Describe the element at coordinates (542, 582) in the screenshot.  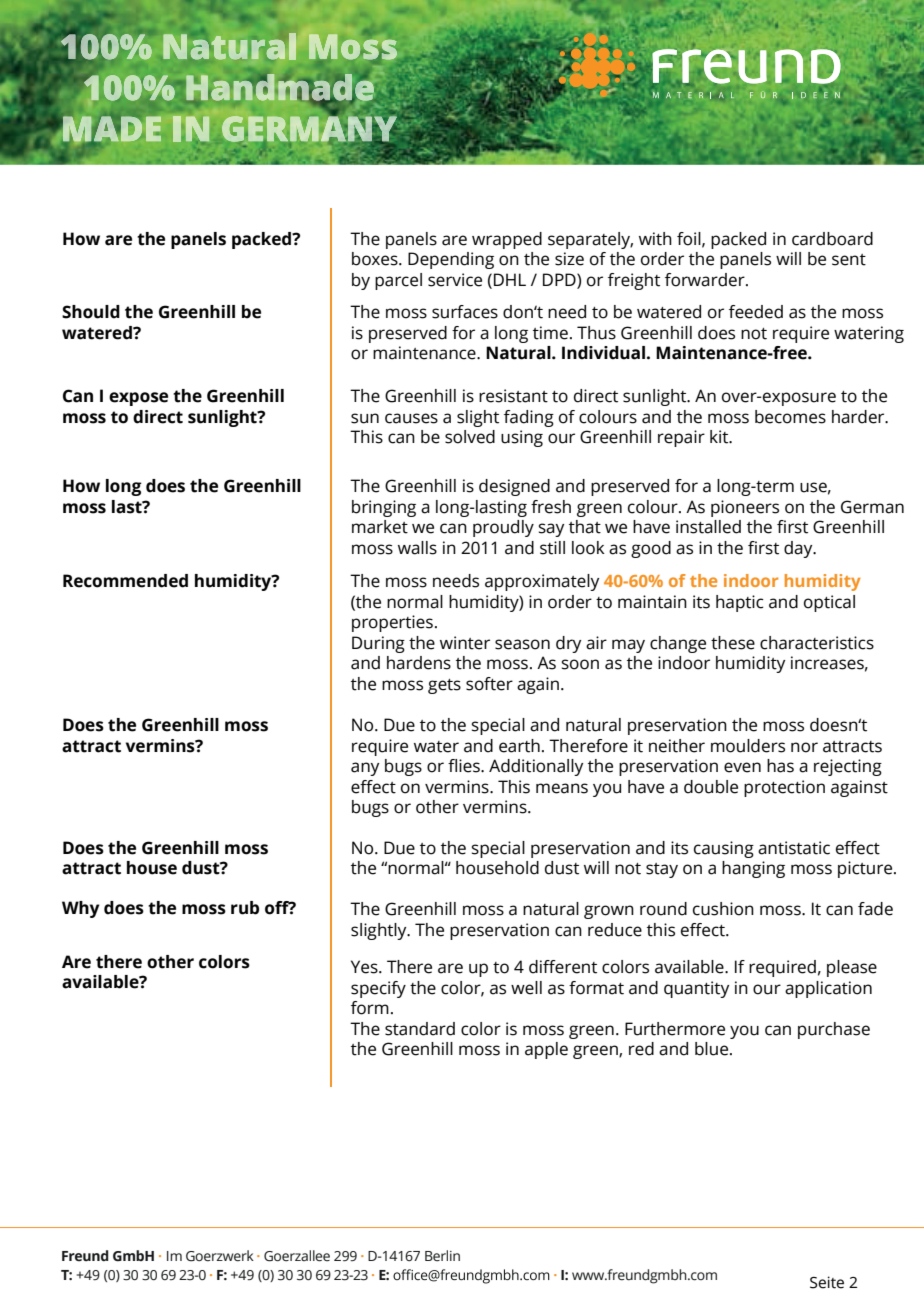
I see `approximately` at that location.
